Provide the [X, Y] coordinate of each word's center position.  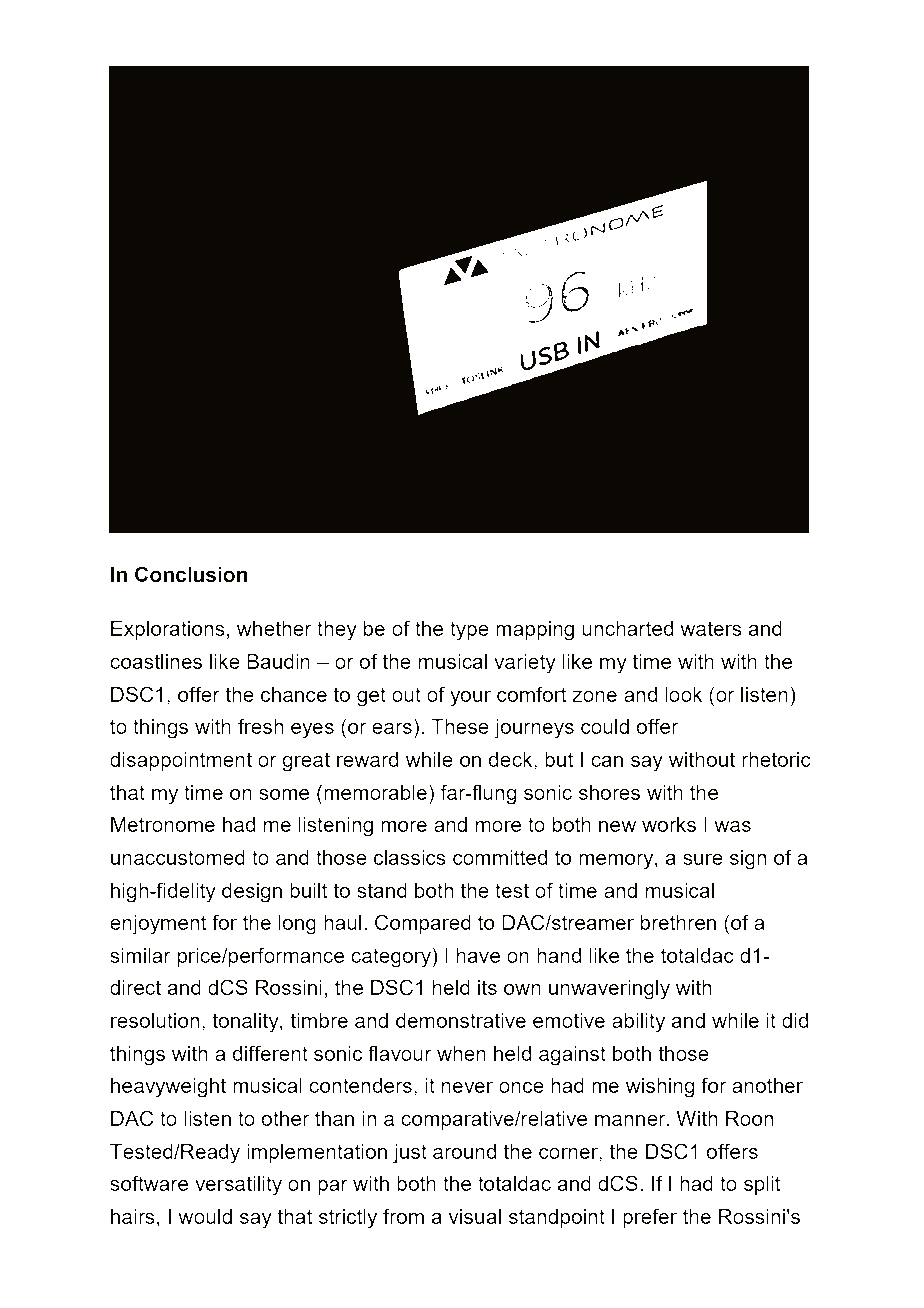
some [284, 794]
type [469, 631]
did [795, 1020]
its [487, 987]
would [205, 1216]
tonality [246, 1023]
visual [475, 1216]
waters [711, 628]
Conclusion [191, 574]
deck [511, 761]
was [732, 826]
